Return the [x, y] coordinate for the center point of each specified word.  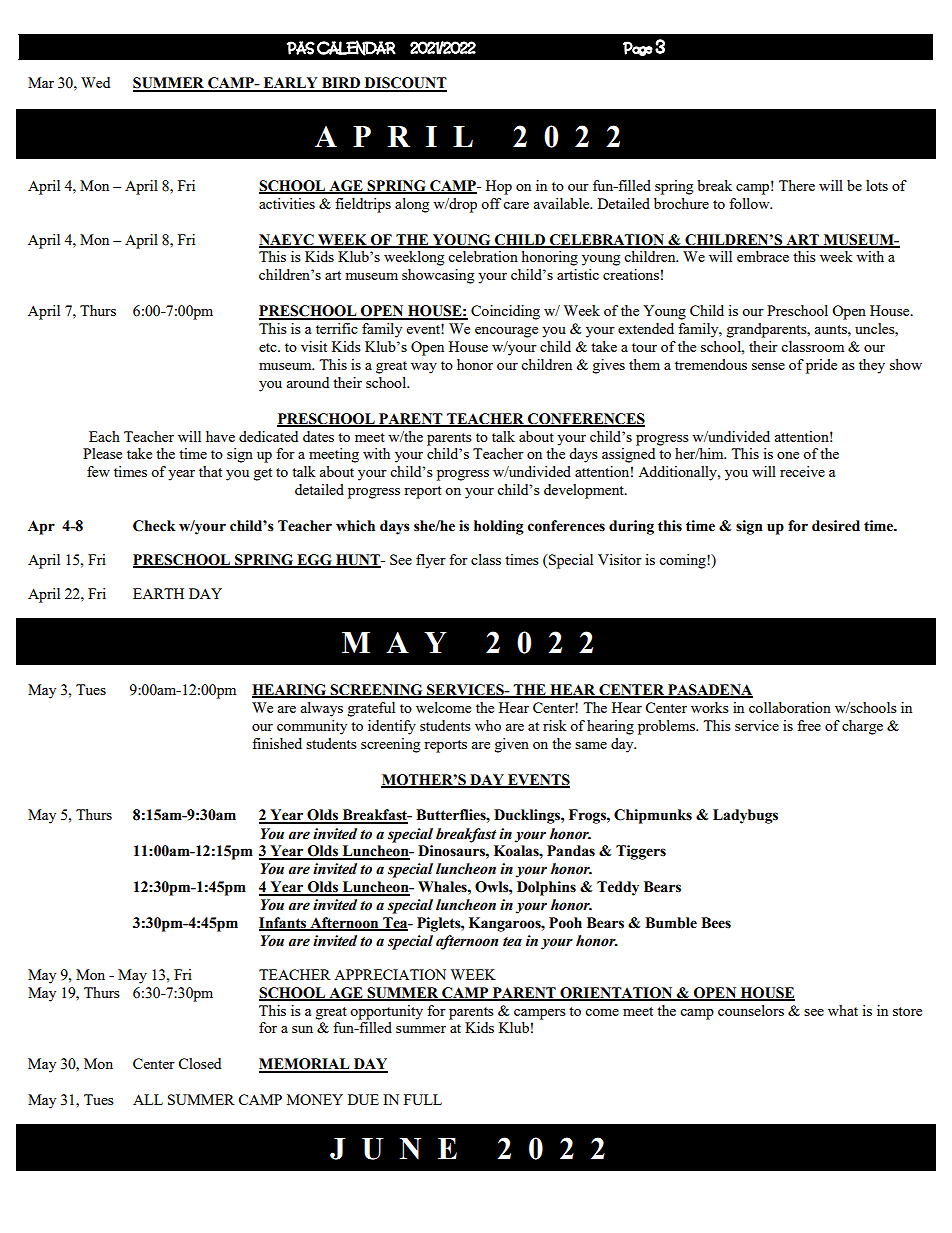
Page [638, 48]
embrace [763, 256]
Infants [284, 924]
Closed [199, 1063]
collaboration [790, 707]
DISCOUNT [404, 84]
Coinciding [505, 312]
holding [499, 527]
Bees [716, 923]
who [488, 725]
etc [269, 347]
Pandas [571, 851]
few [98, 471]
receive [802, 471]
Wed [95, 82]
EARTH [158, 593]
